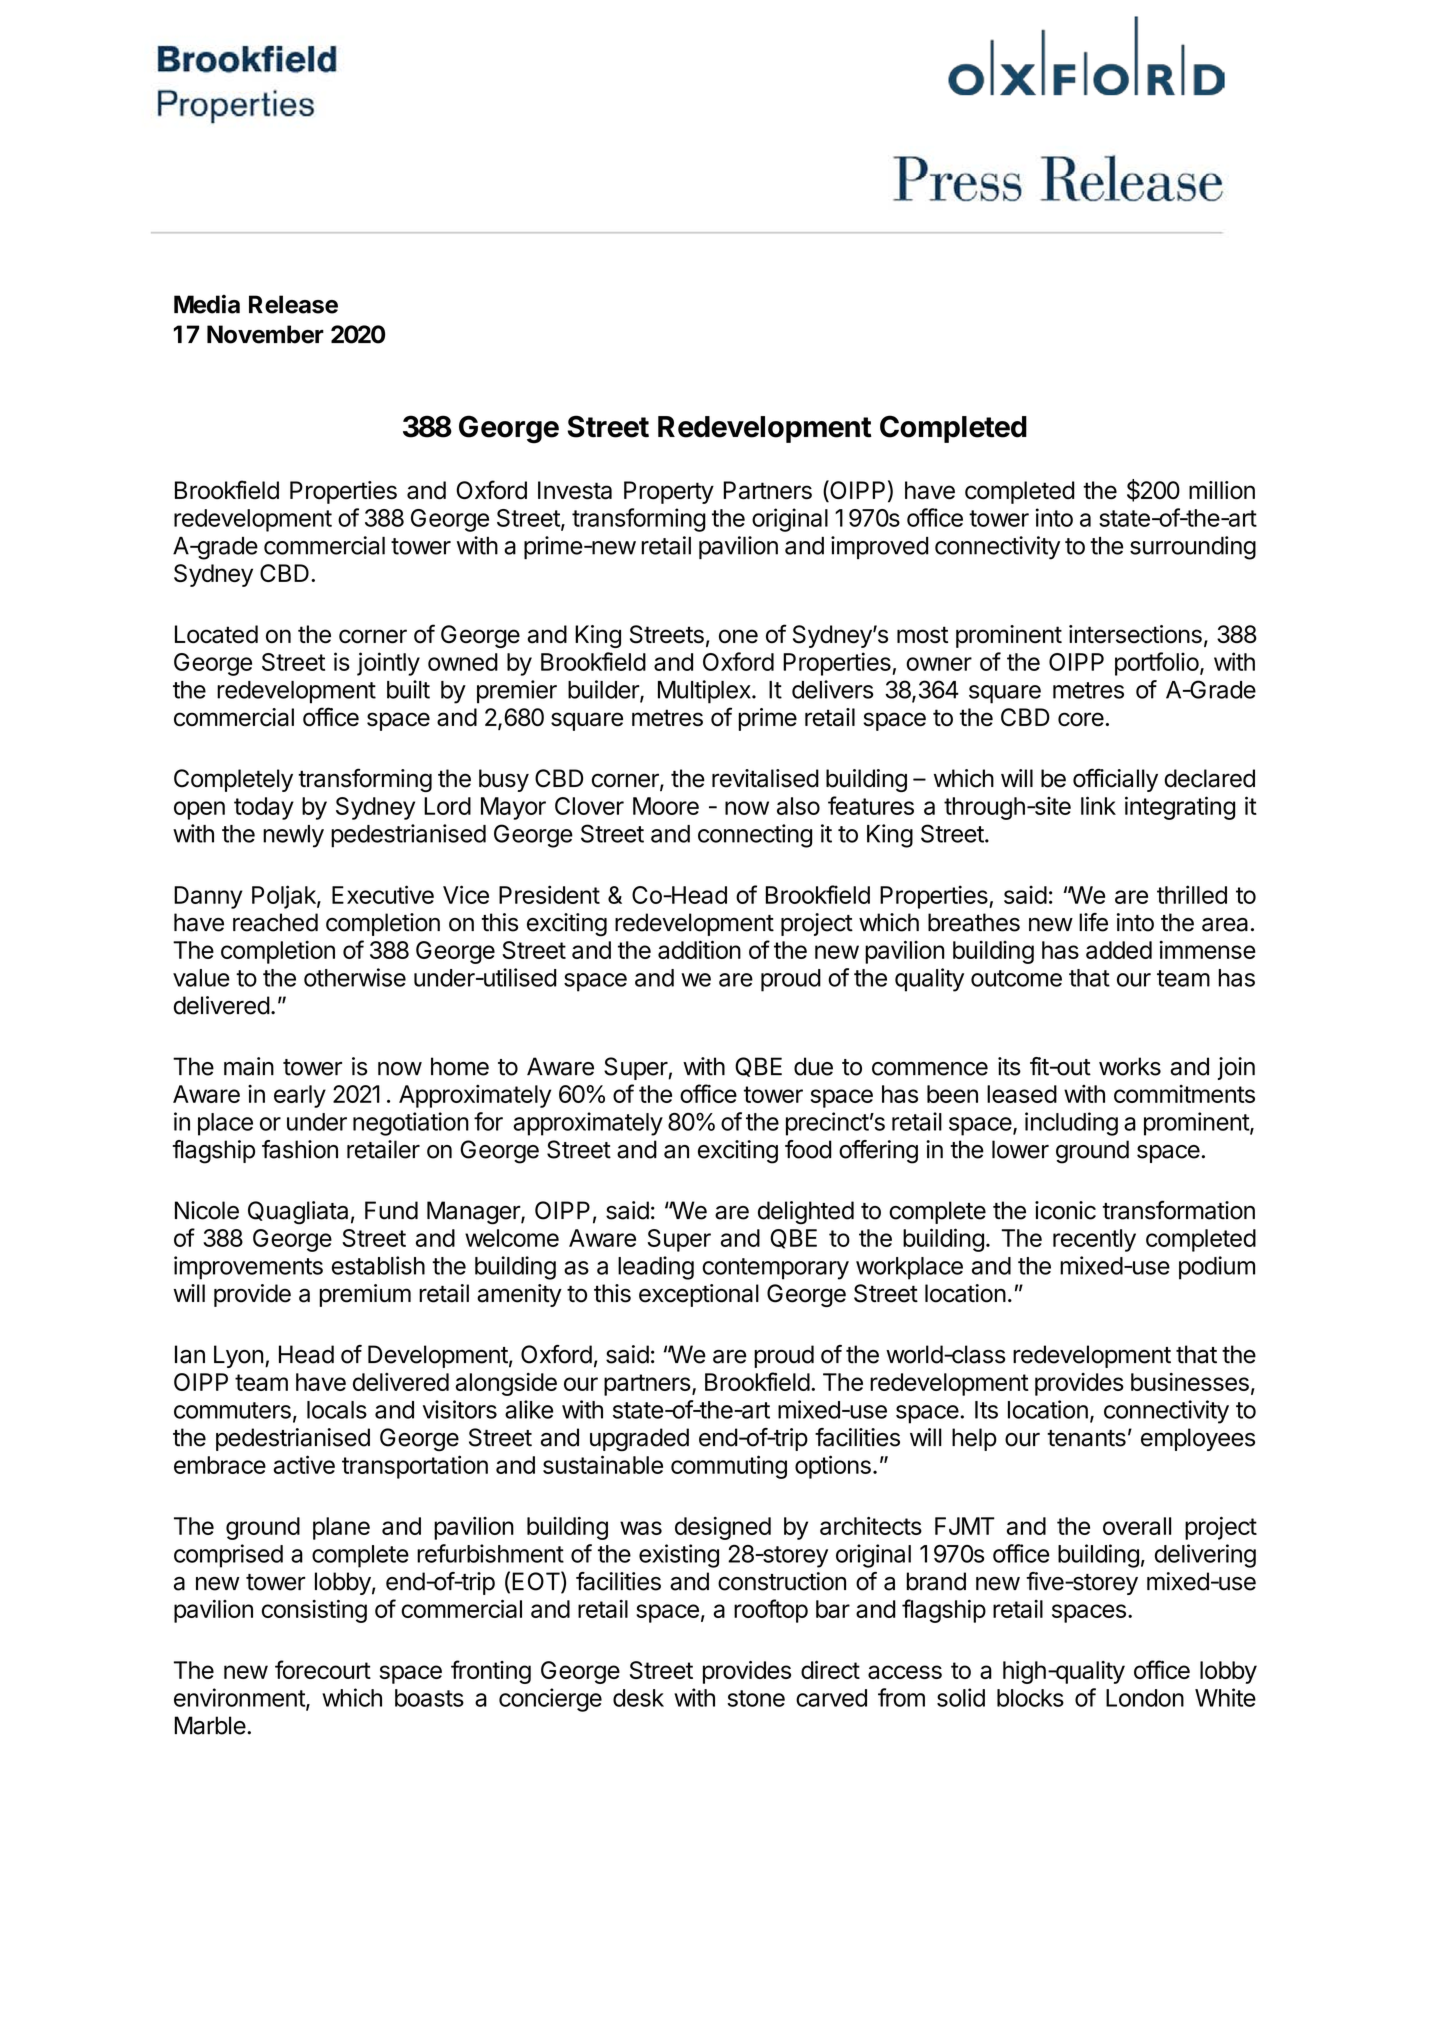 Image resolution: width=1429 pixels, height=2021 pixels. What do you see at coordinates (1157, 664) in the document?
I see `portfolio` at bounding box center [1157, 664].
